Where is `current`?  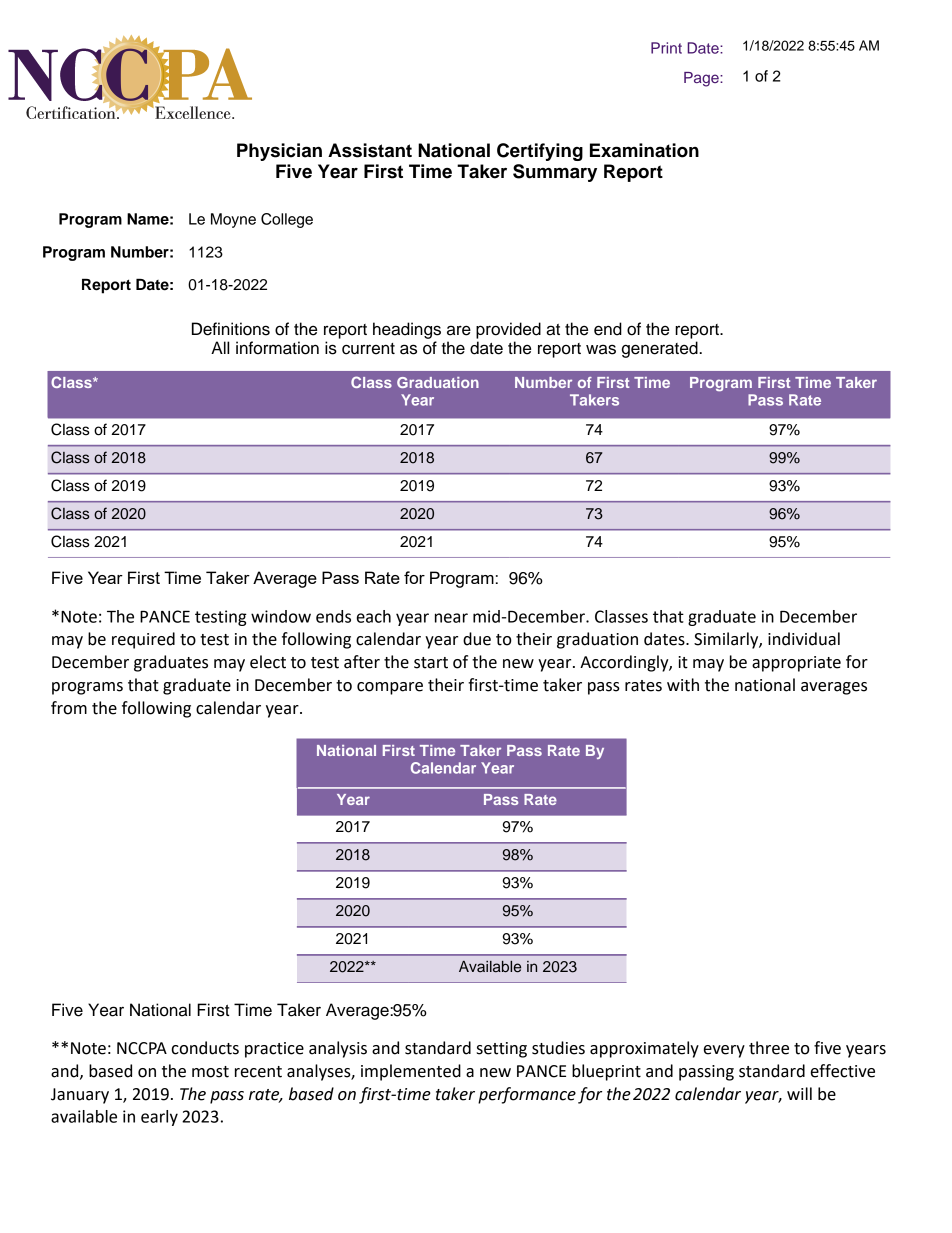
current is located at coordinates (368, 349).
